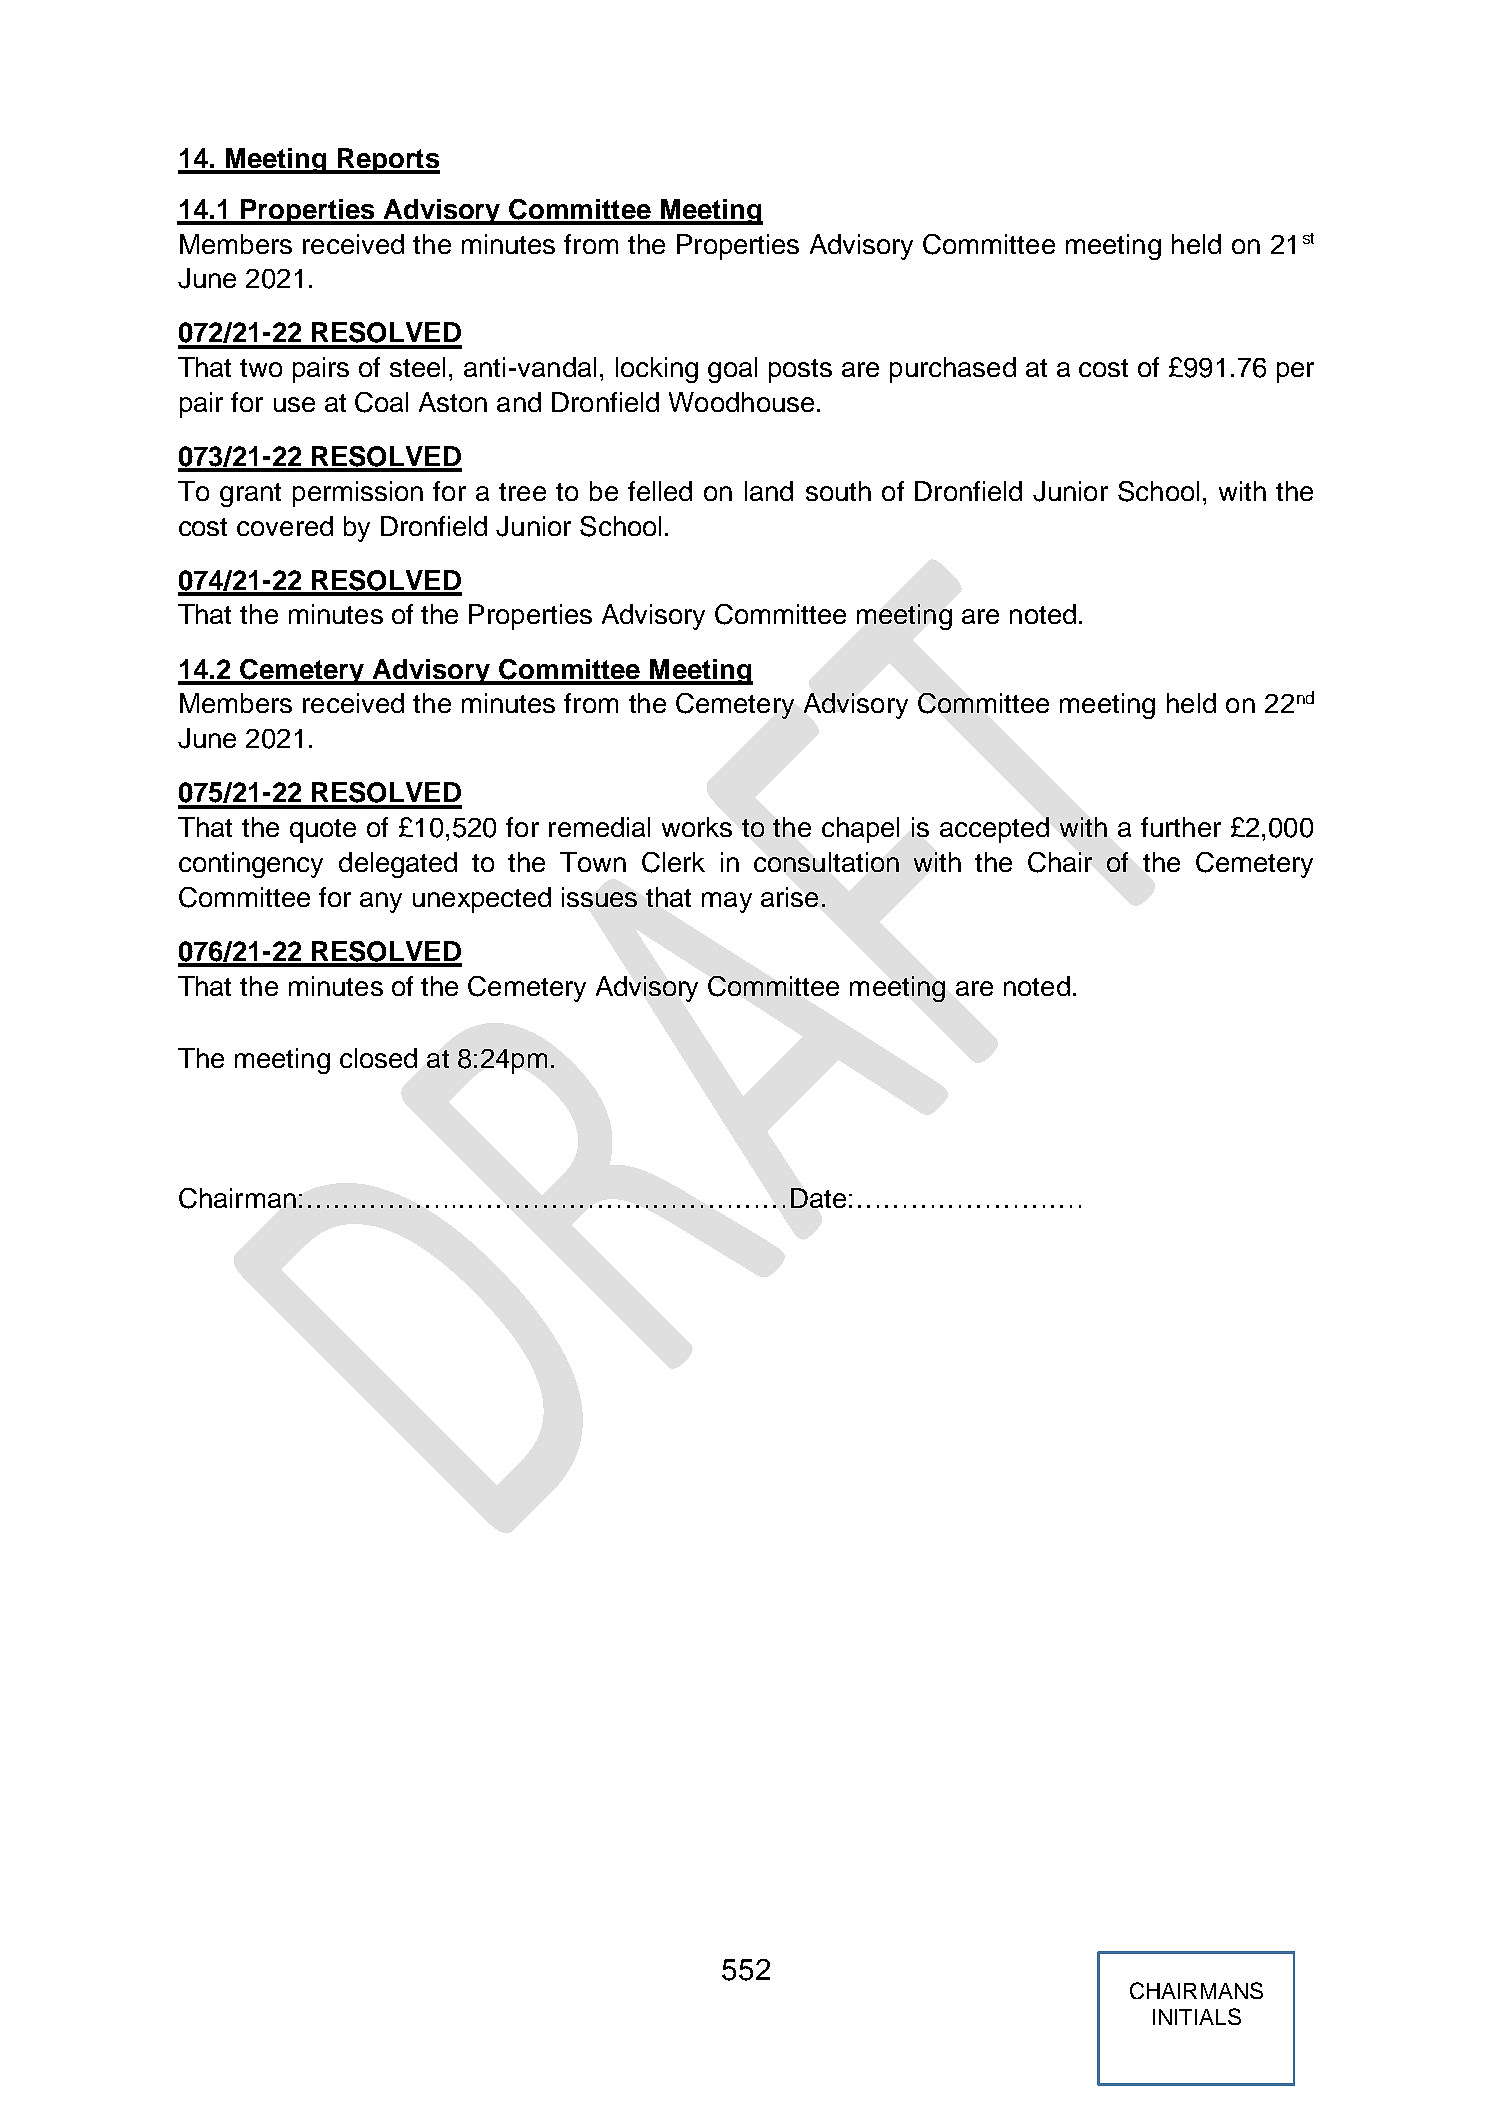 This page has width=1492, height=2110. I want to click on unexpected, so click(482, 900).
